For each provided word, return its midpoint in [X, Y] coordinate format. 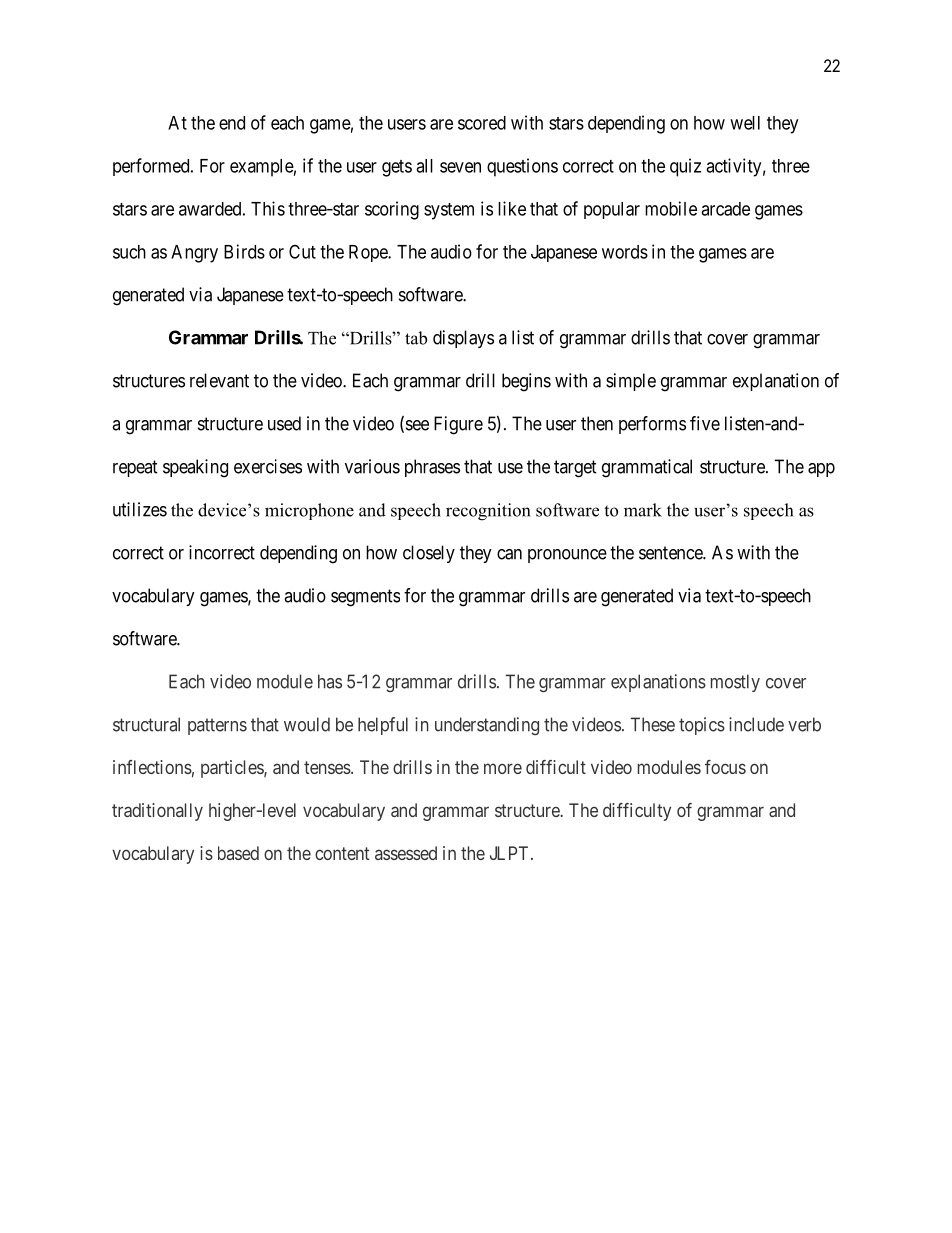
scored [482, 123]
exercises [268, 466]
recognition [488, 512]
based [238, 853]
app [821, 470]
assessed [406, 853]
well [745, 123]
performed [152, 167]
